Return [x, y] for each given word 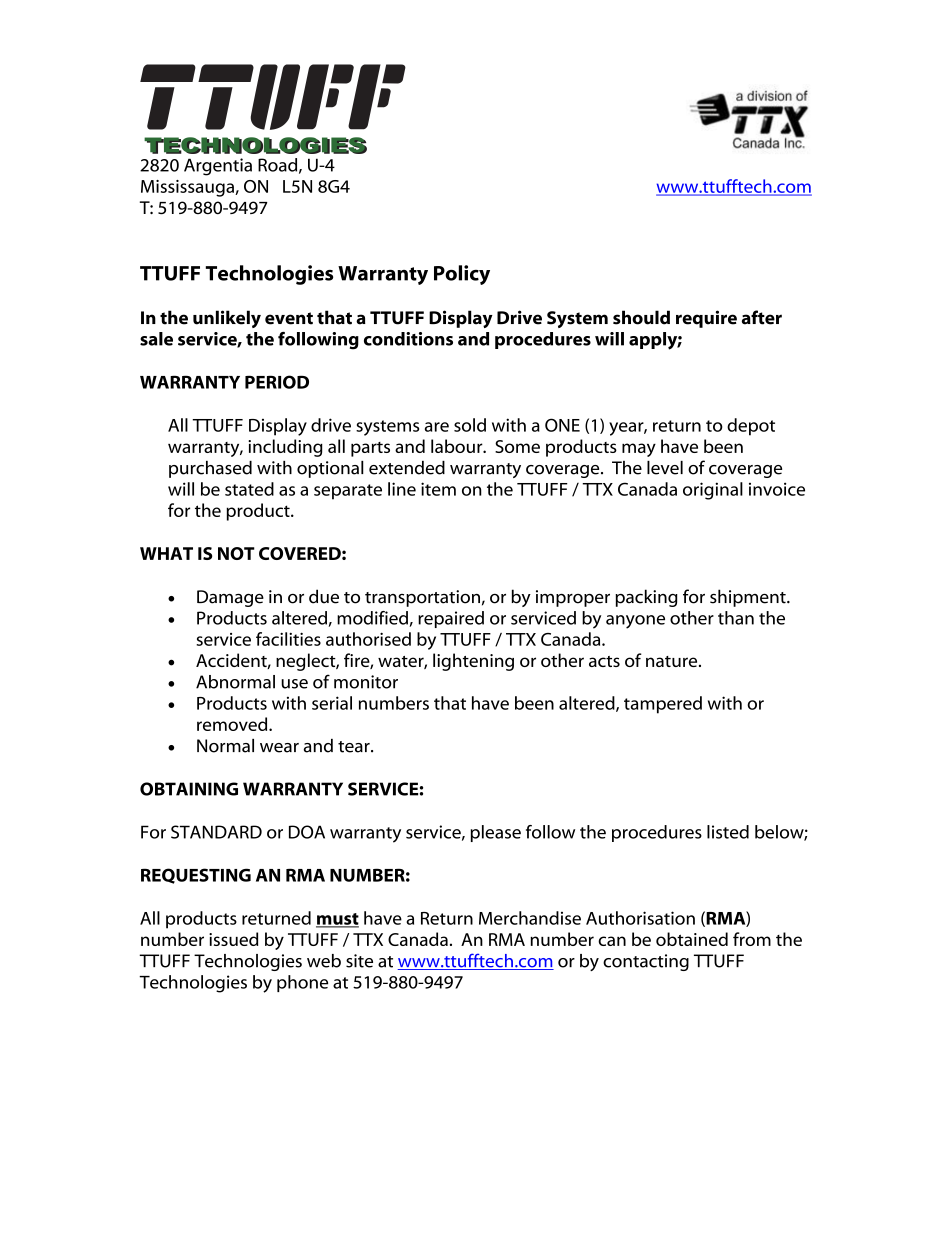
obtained [692, 939]
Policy [462, 275]
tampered [663, 705]
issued [233, 939]
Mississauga [188, 188]
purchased [210, 469]
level [665, 468]
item [438, 489]
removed [233, 724]
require [706, 319]
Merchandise [530, 918]
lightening [473, 662]
